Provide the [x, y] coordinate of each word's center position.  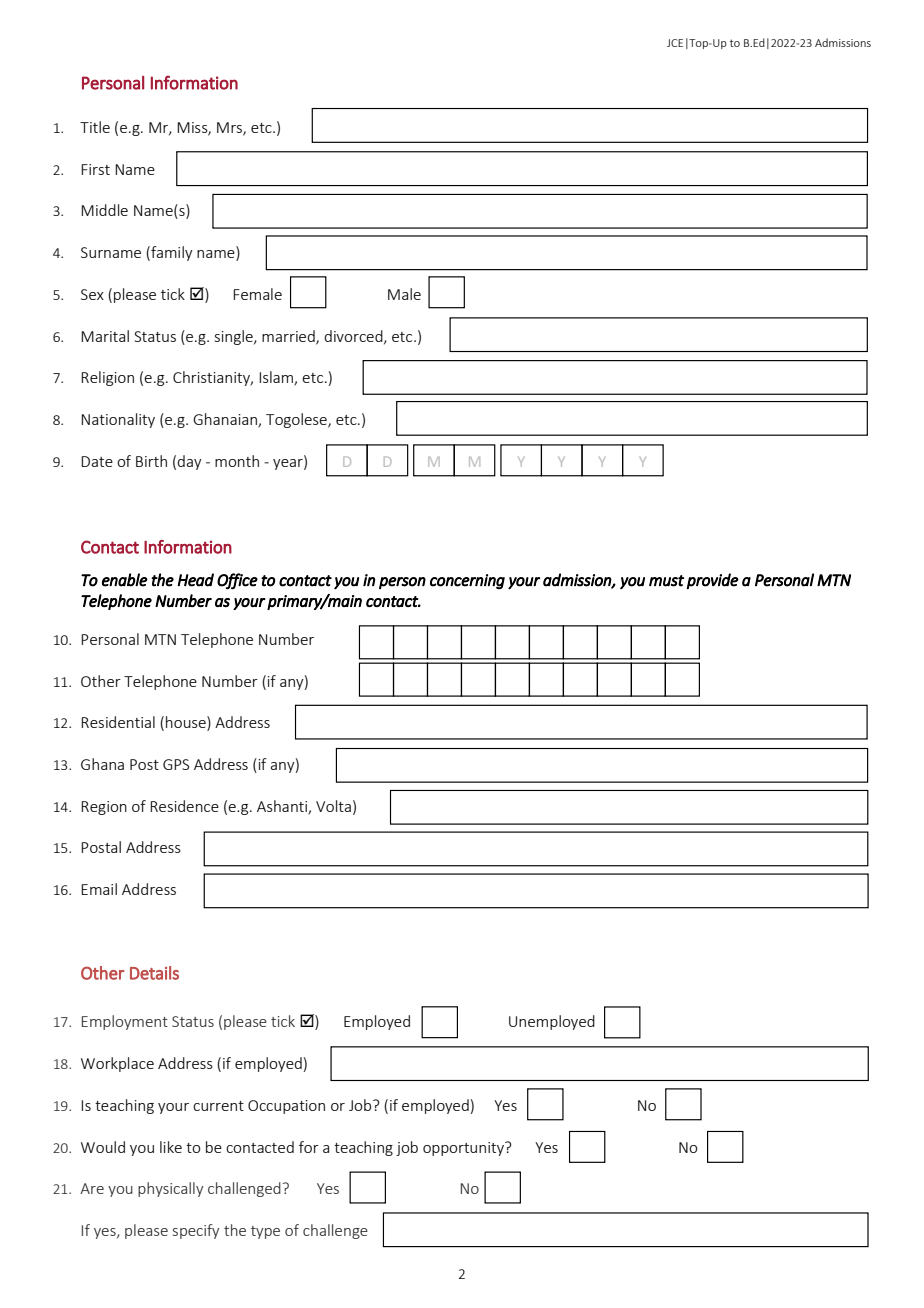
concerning [467, 582]
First [95, 169]
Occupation [286, 1107]
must [666, 581]
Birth [151, 461]
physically [170, 1189]
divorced [354, 337]
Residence [184, 806]
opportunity [465, 1148]
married [289, 337]
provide [713, 581]
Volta [333, 806]
